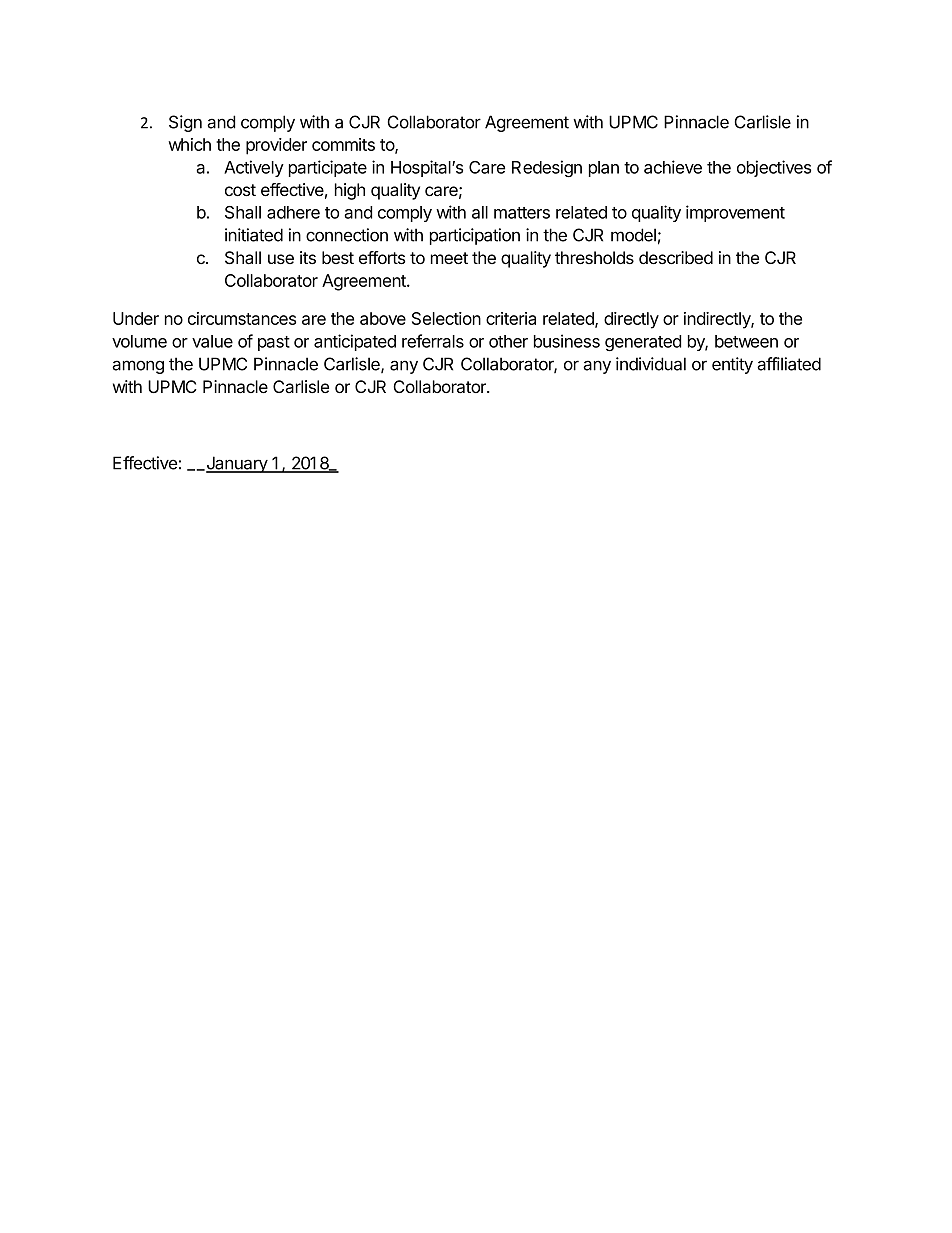 Image resolution: width=952 pixels, height=1233 pixels. I want to click on described, so click(676, 257).
